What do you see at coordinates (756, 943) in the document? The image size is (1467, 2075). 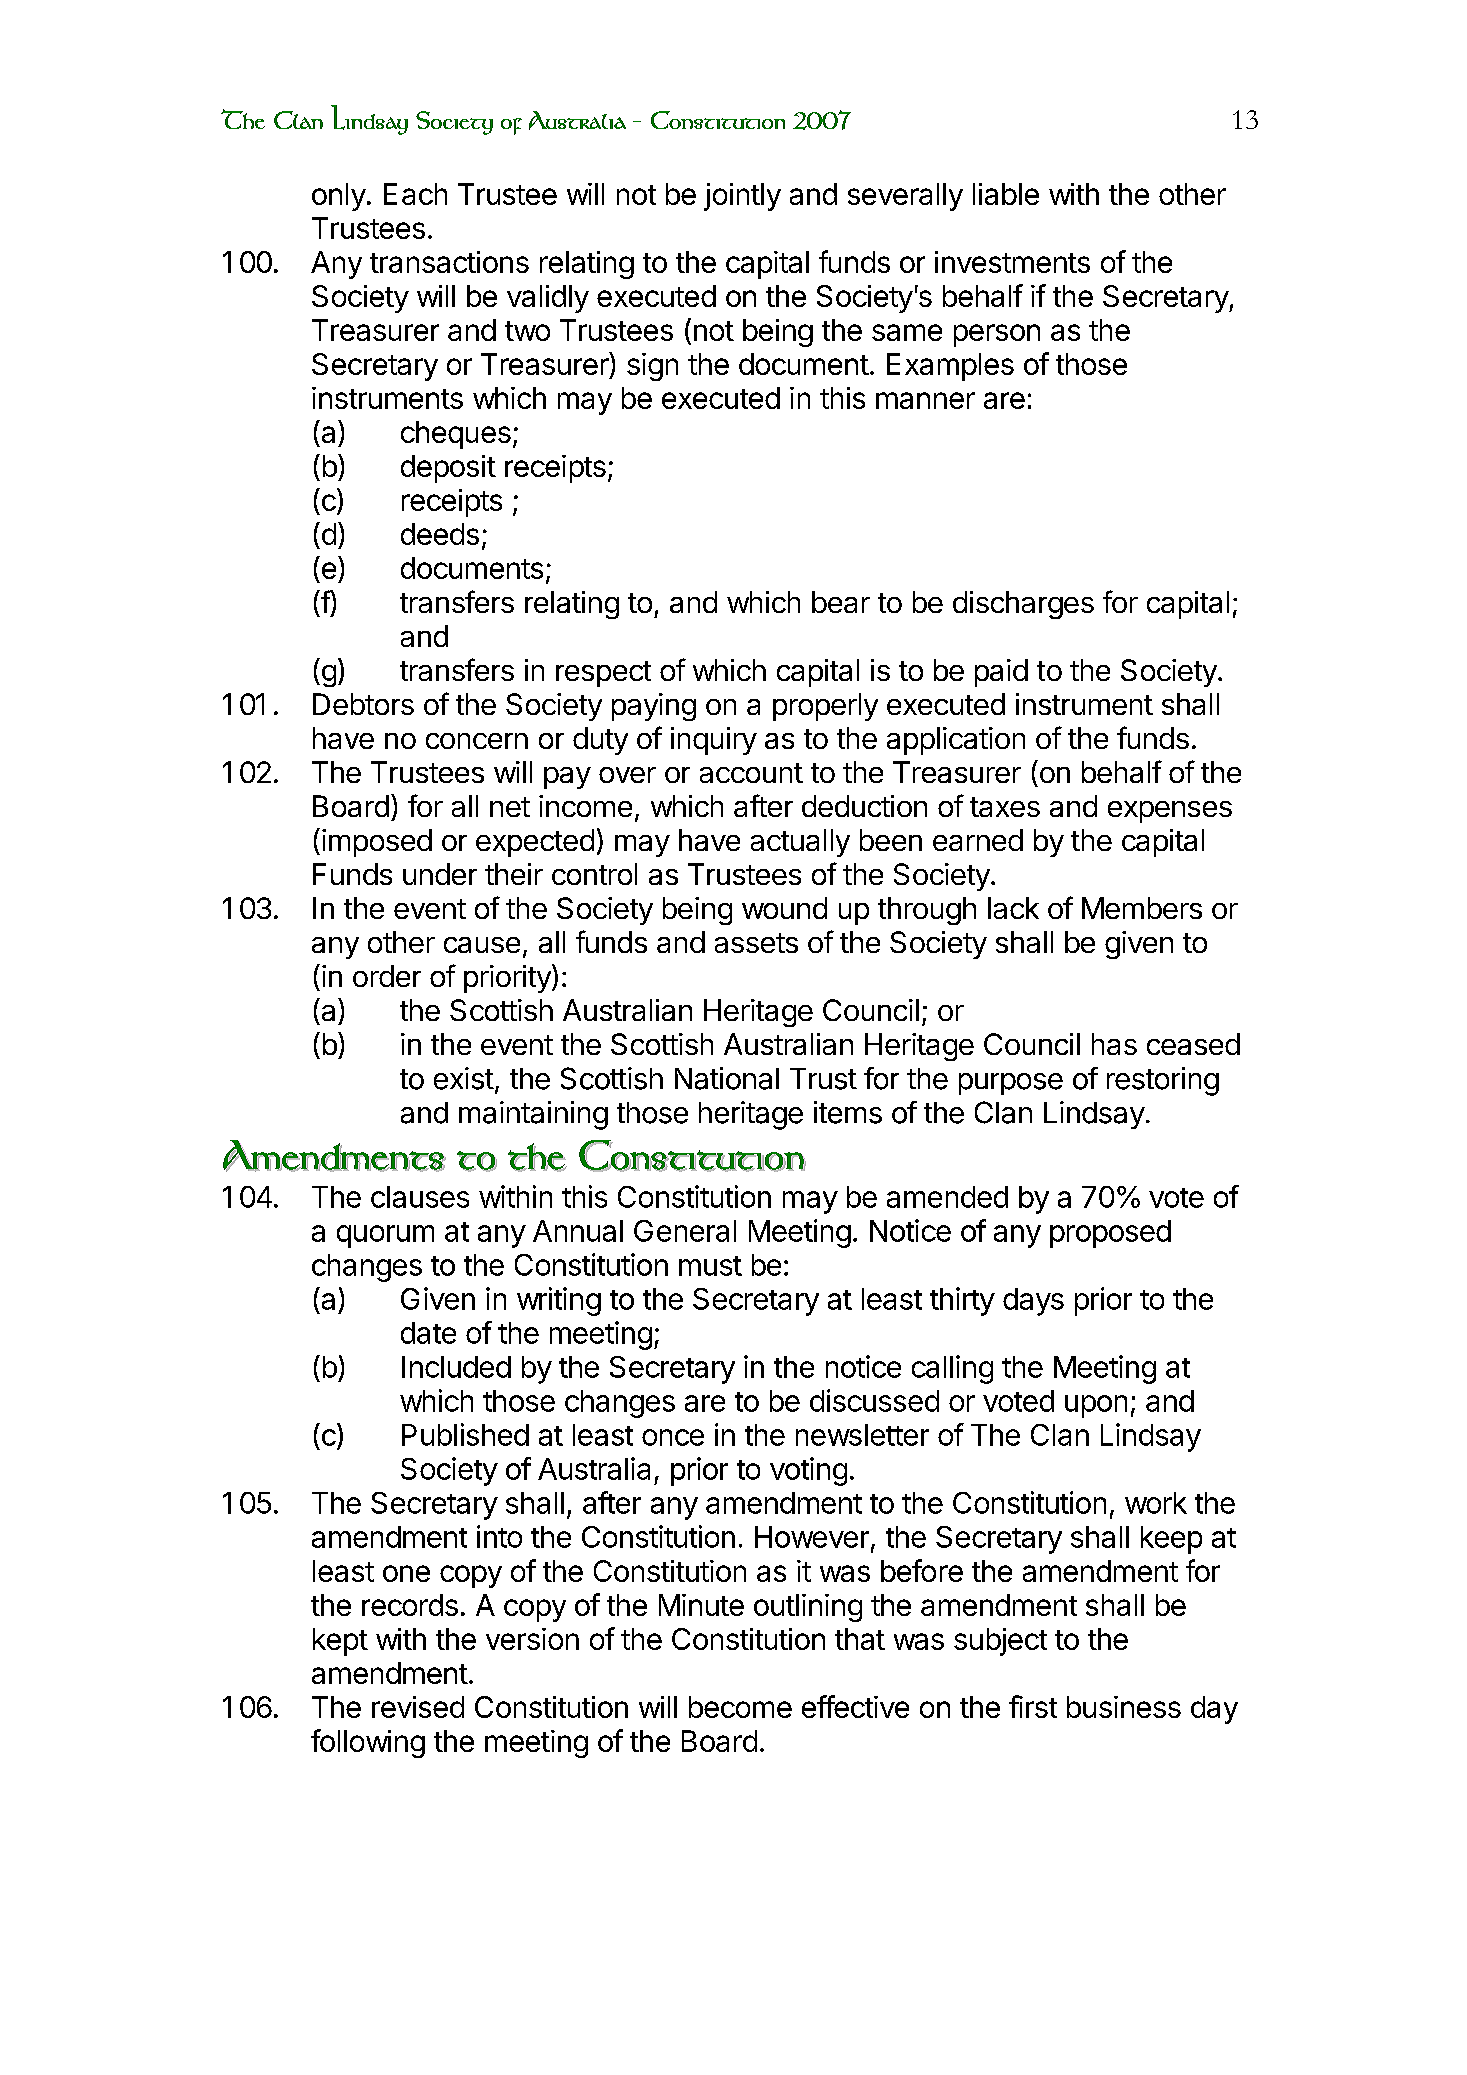 I see `assets` at bounding box center [756, 943].
